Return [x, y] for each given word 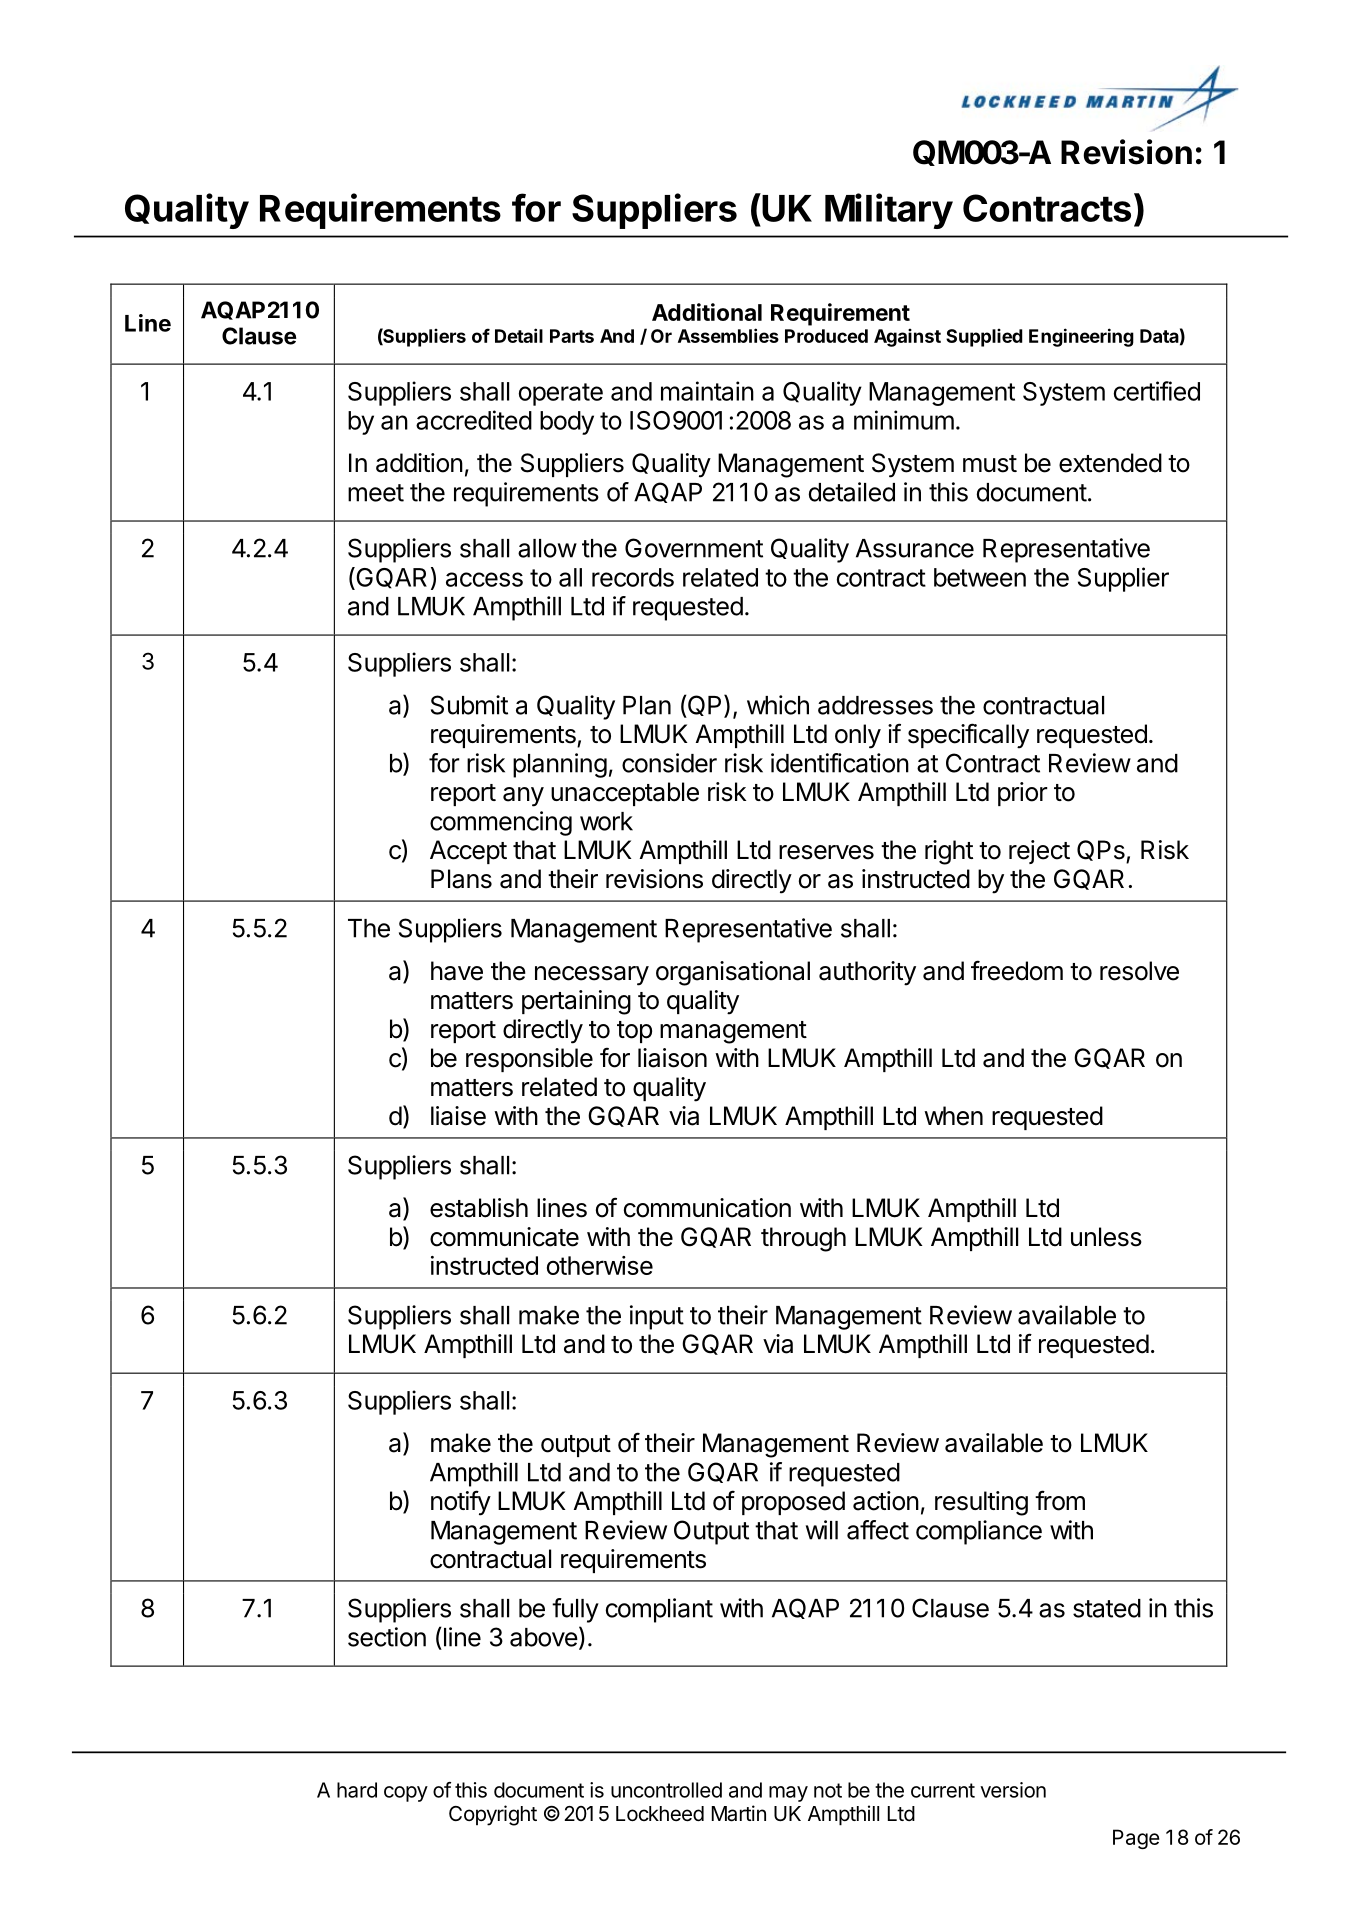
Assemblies [728, 335]
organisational [733, 973]
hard [357, 1790]
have [457, 971]
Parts [572, 336]
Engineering [1081, 337]
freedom [1017, 970]
